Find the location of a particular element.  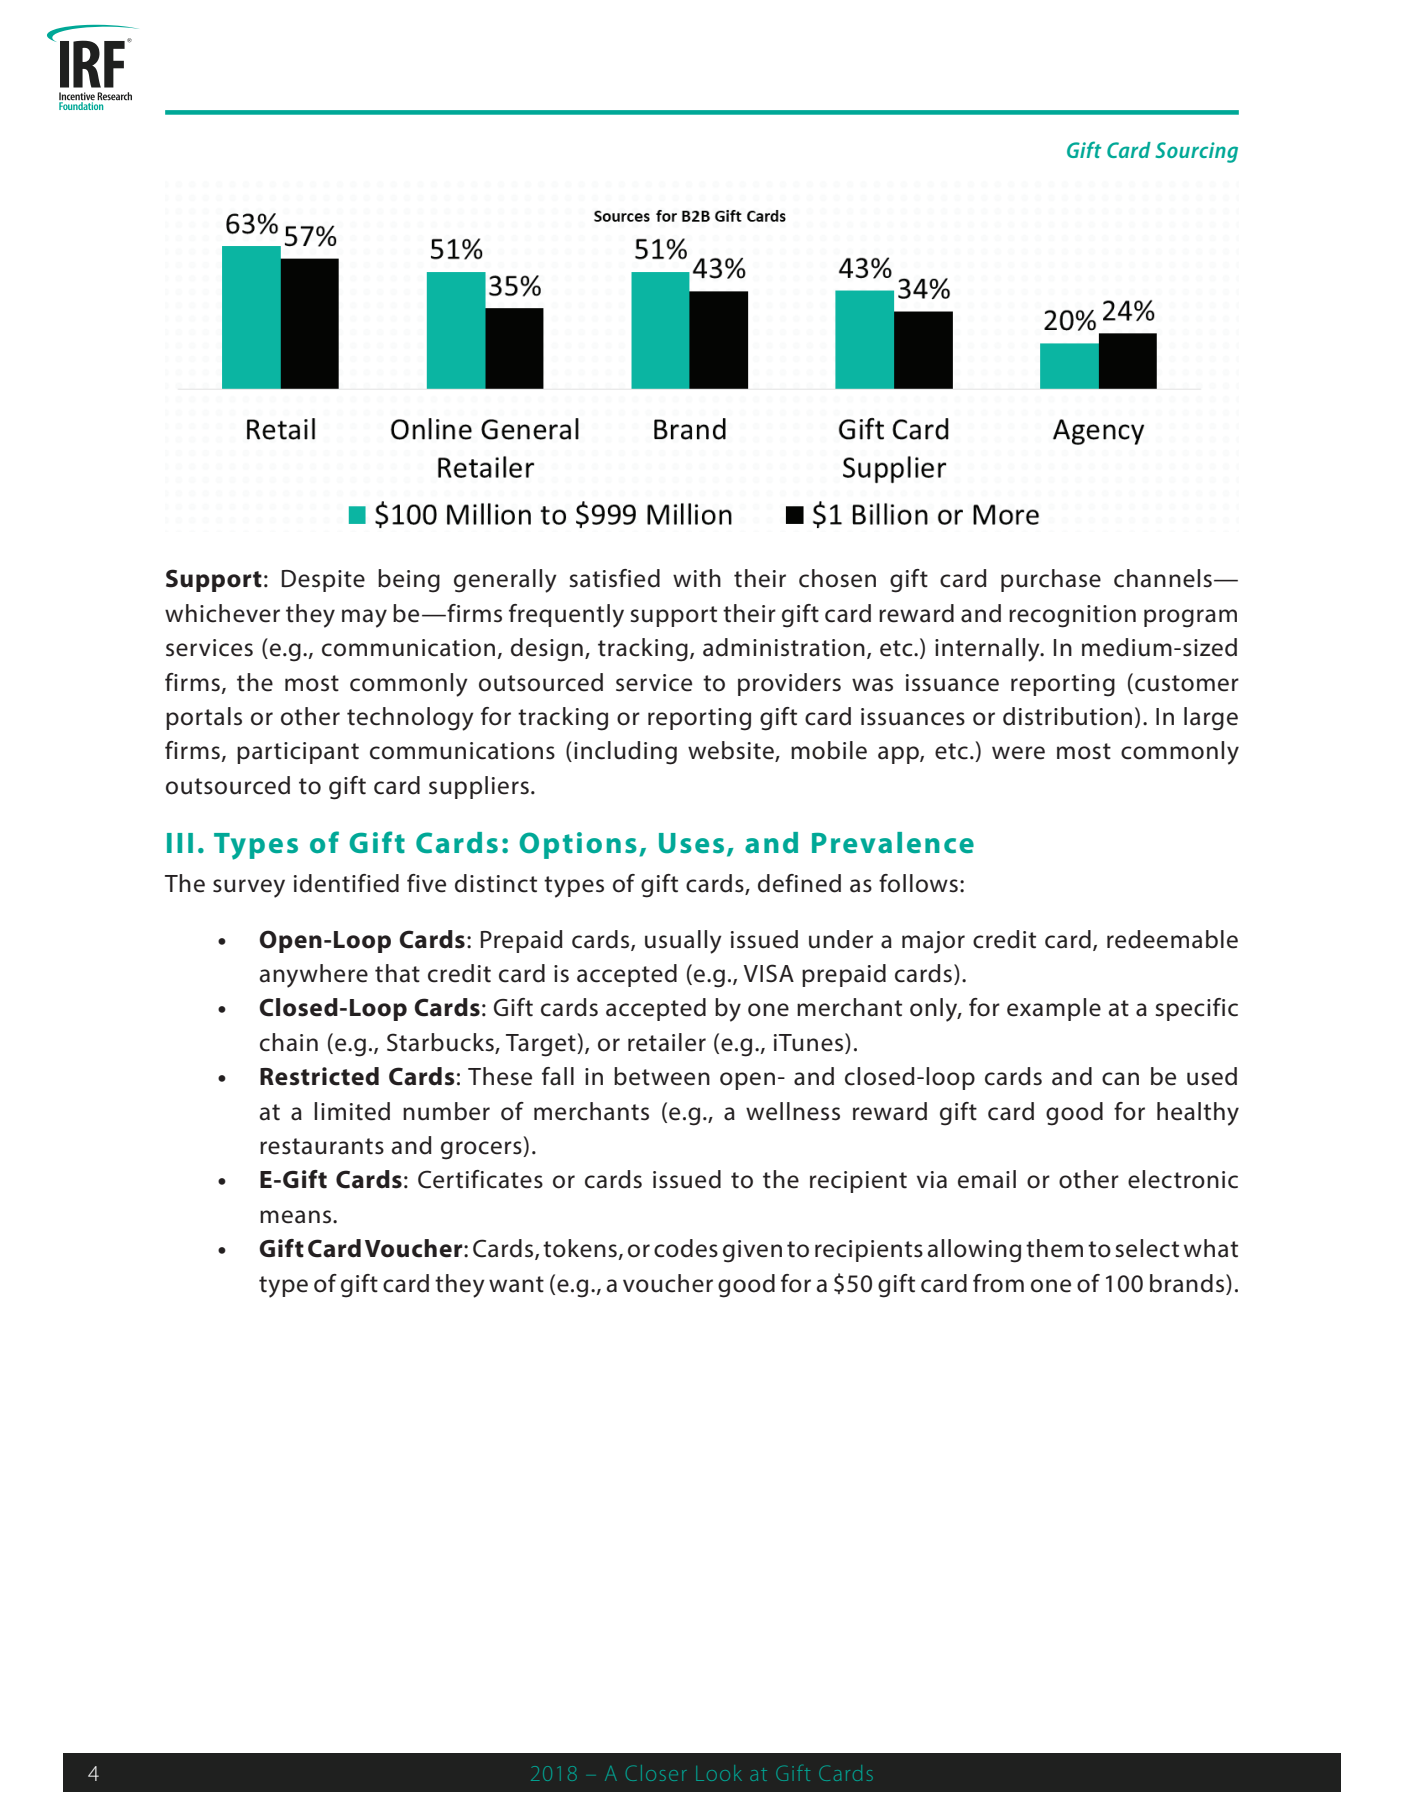

purchase is located at coordinates (1051, 580).
